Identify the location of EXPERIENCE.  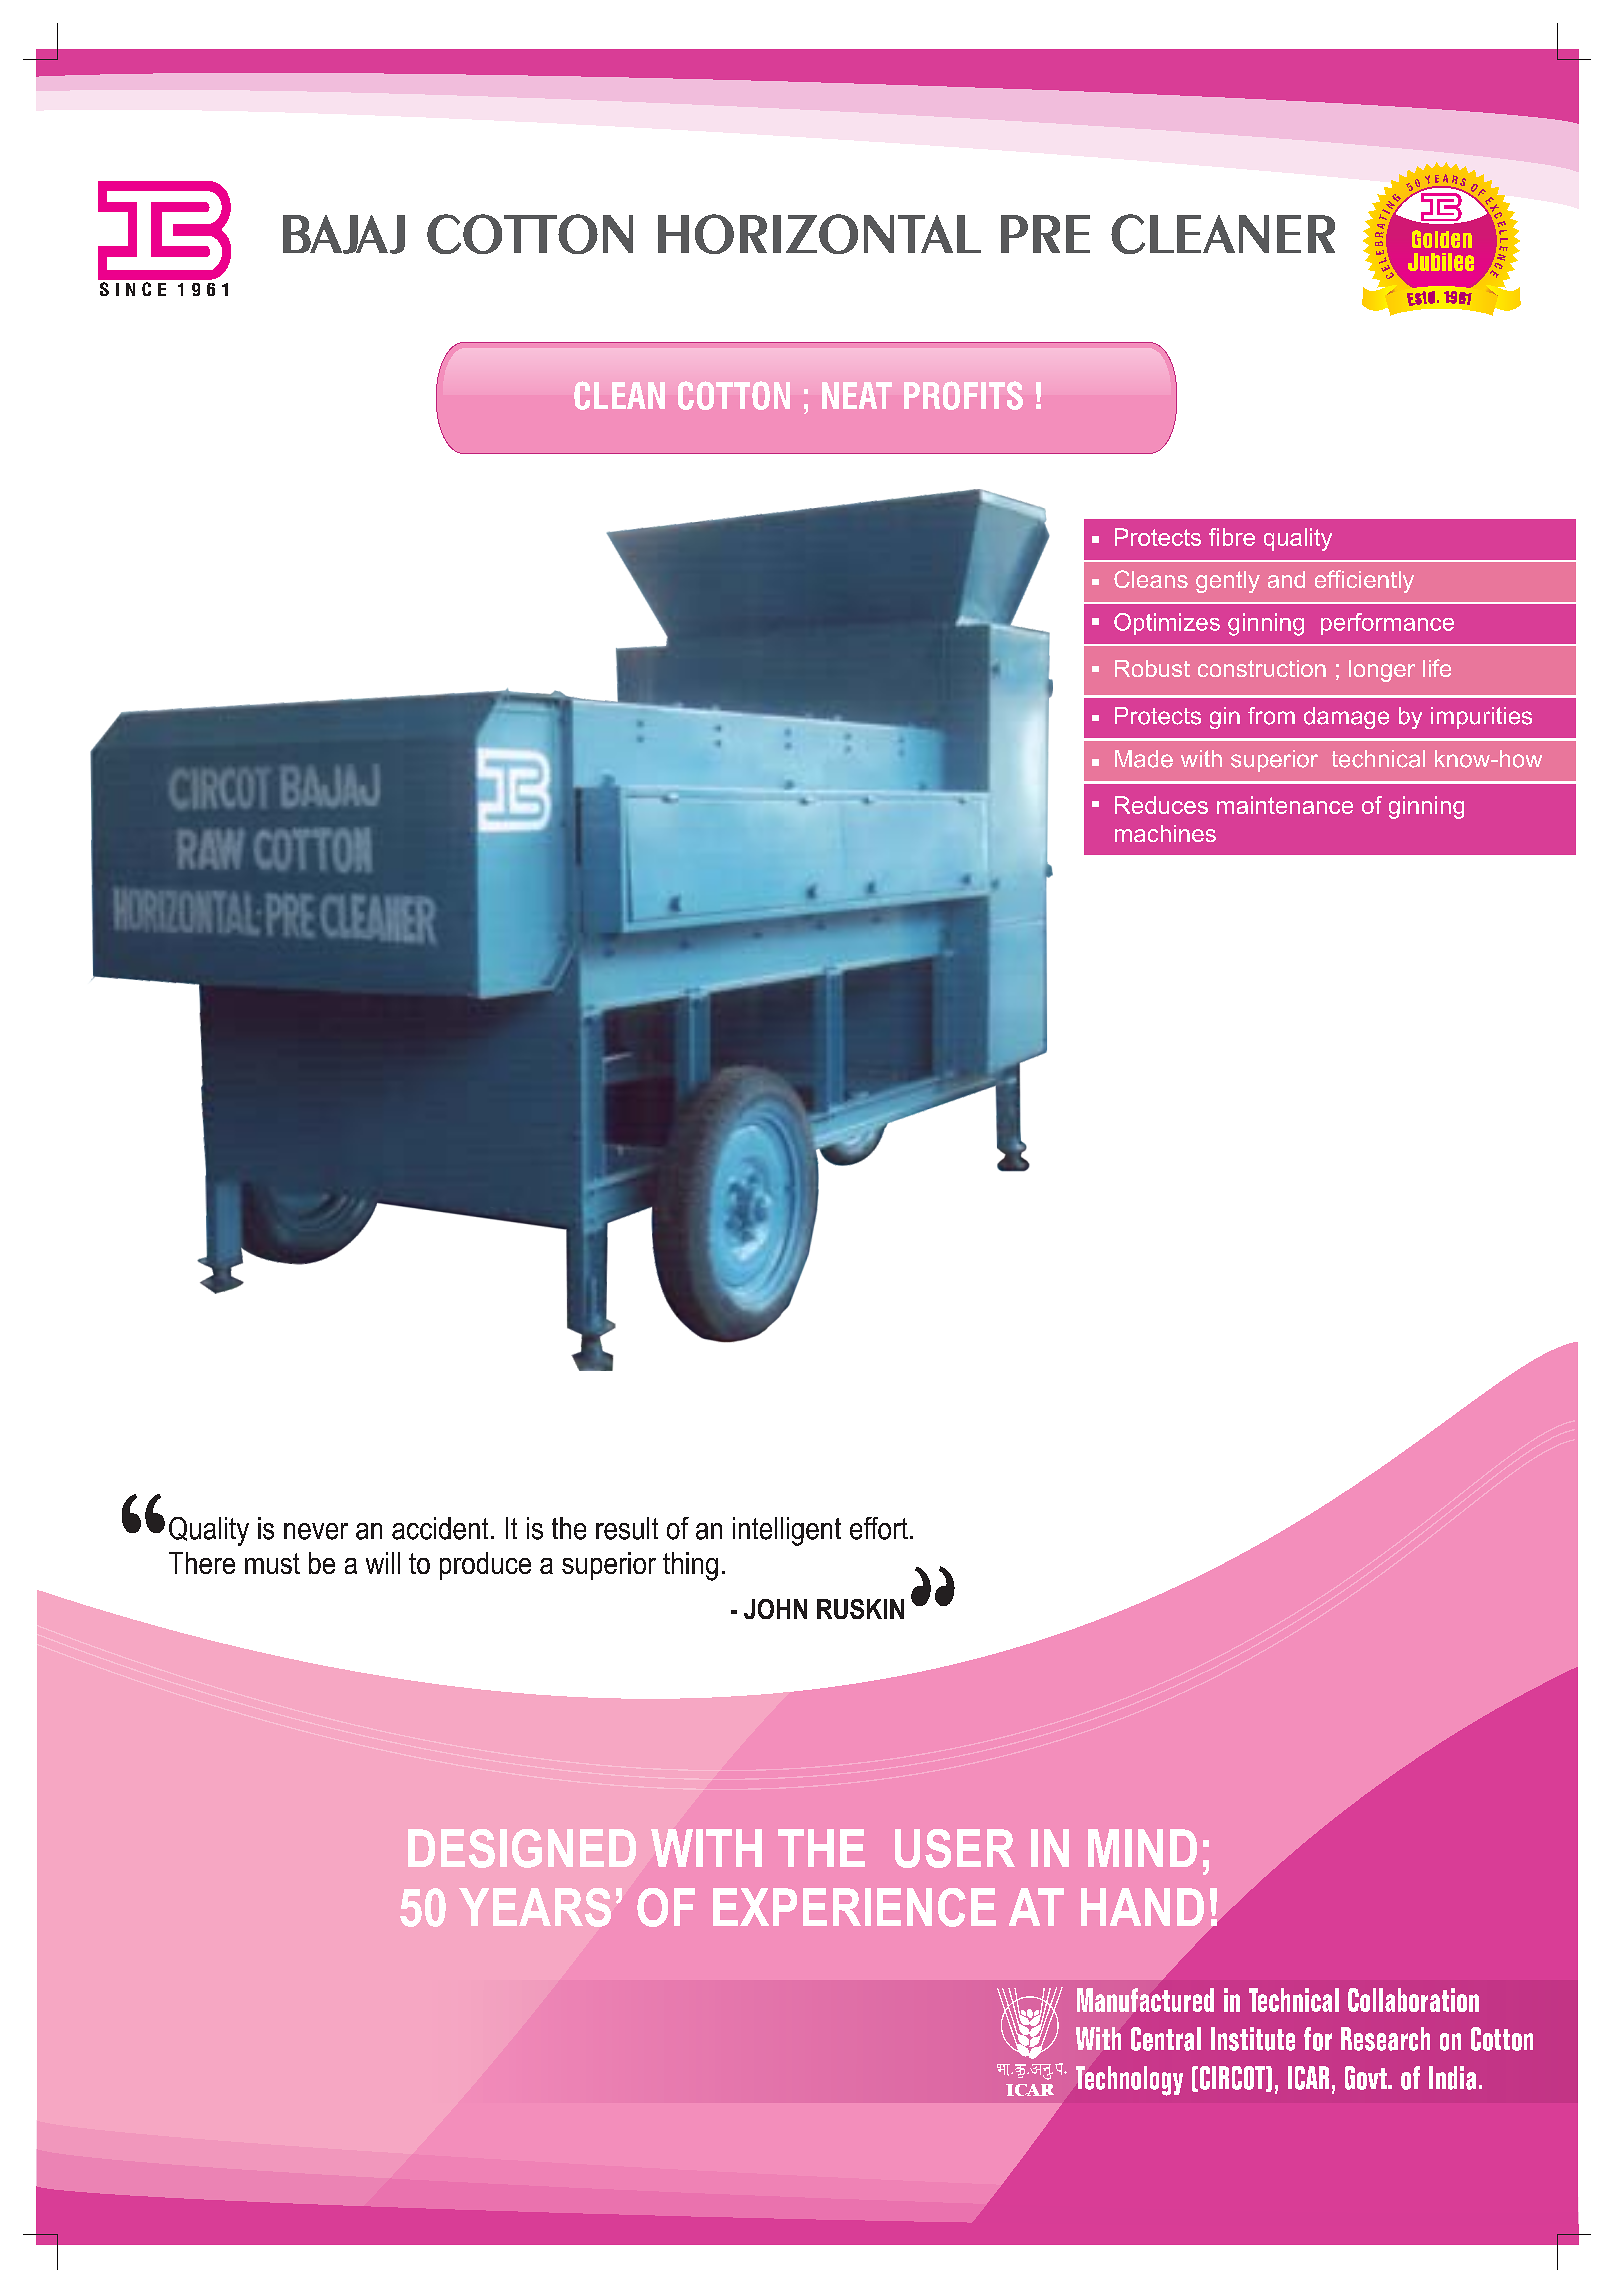
(854, 1907).
